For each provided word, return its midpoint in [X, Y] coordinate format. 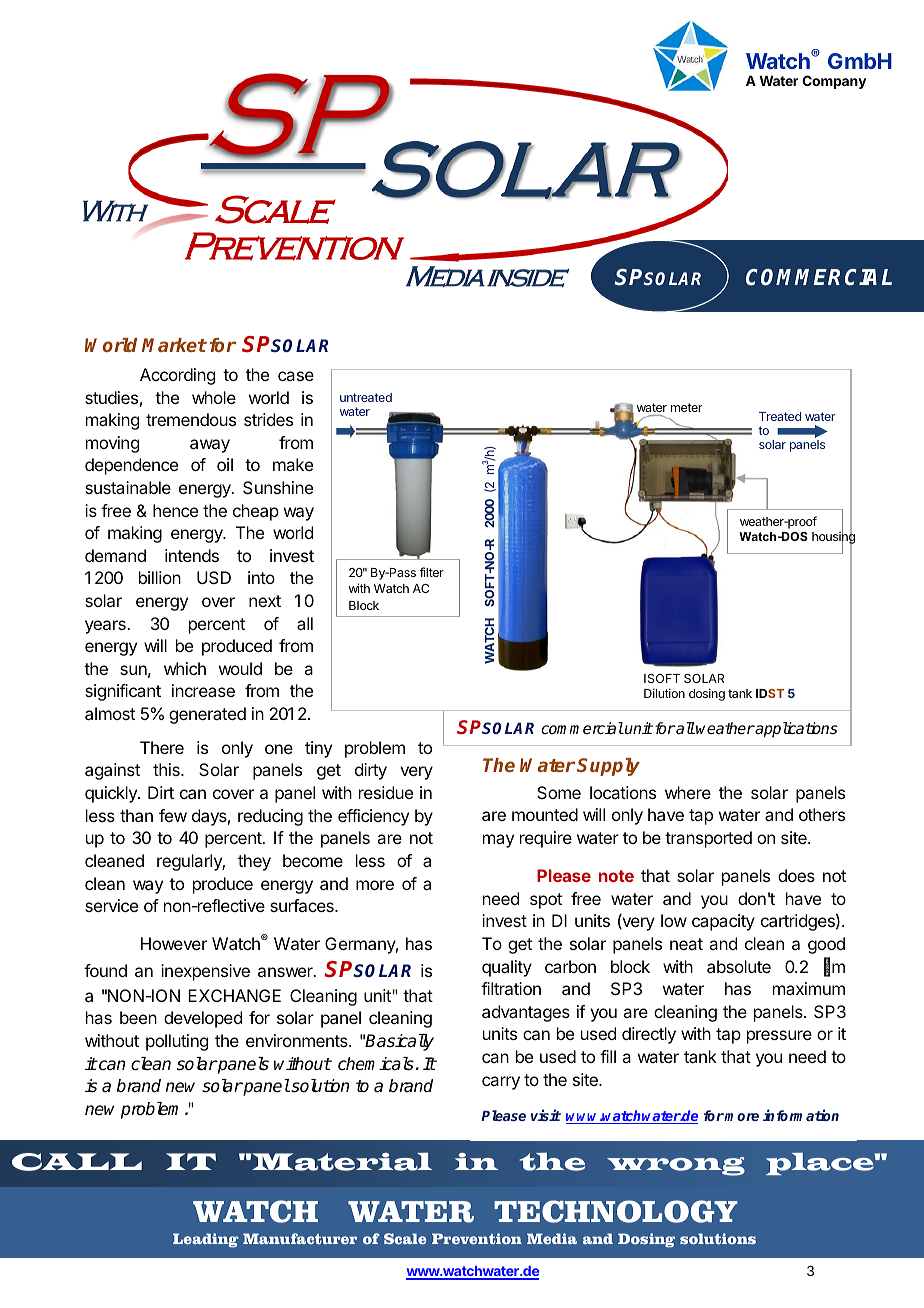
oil [225, 464]
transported [708, 839]
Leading [206, 1240]
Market [174, 345]
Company [834, 82]
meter [686, 407]
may [498, 841]
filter [432, 572]
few [173, 815]
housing [833, 538]
